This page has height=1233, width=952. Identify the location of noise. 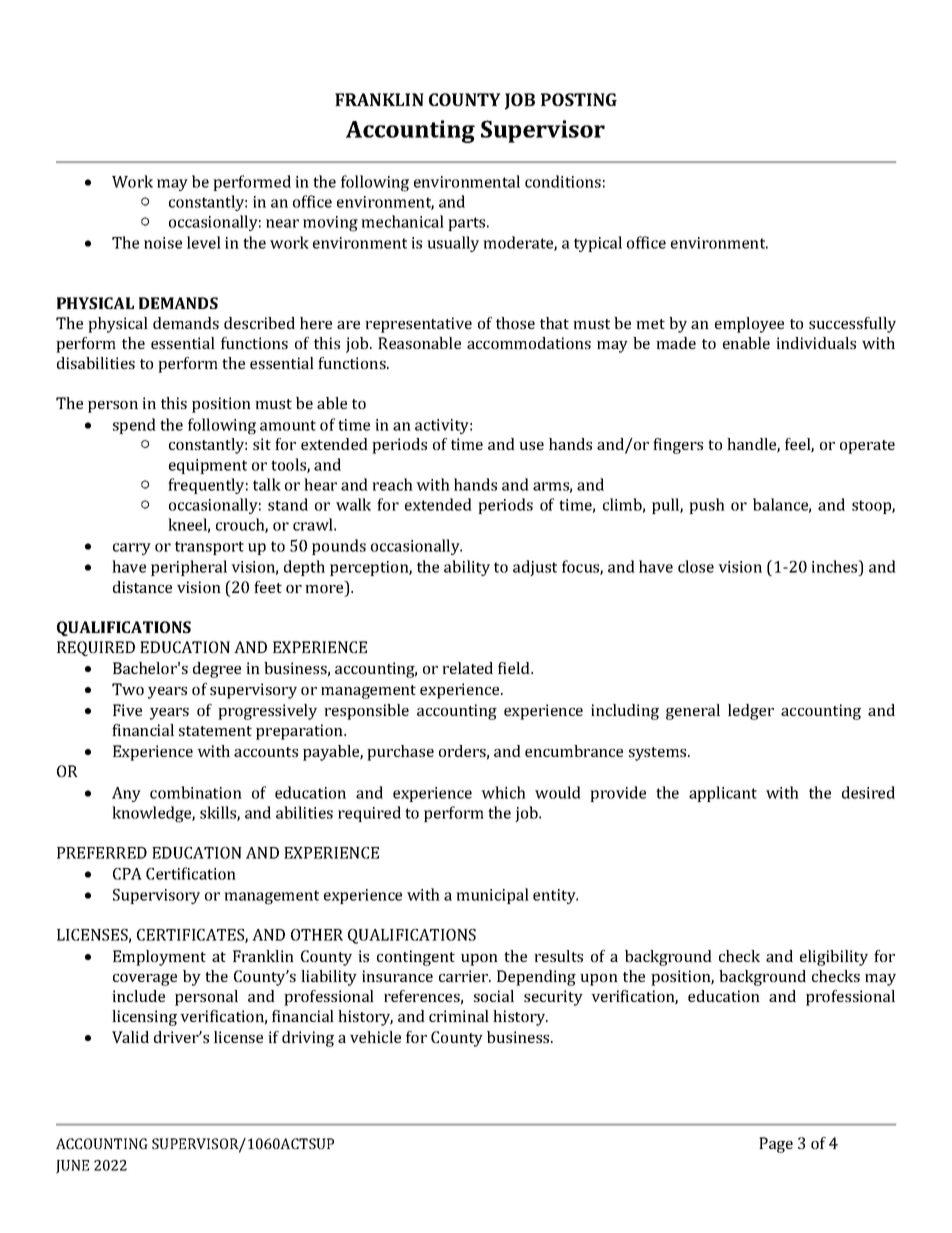
(163, 243).
